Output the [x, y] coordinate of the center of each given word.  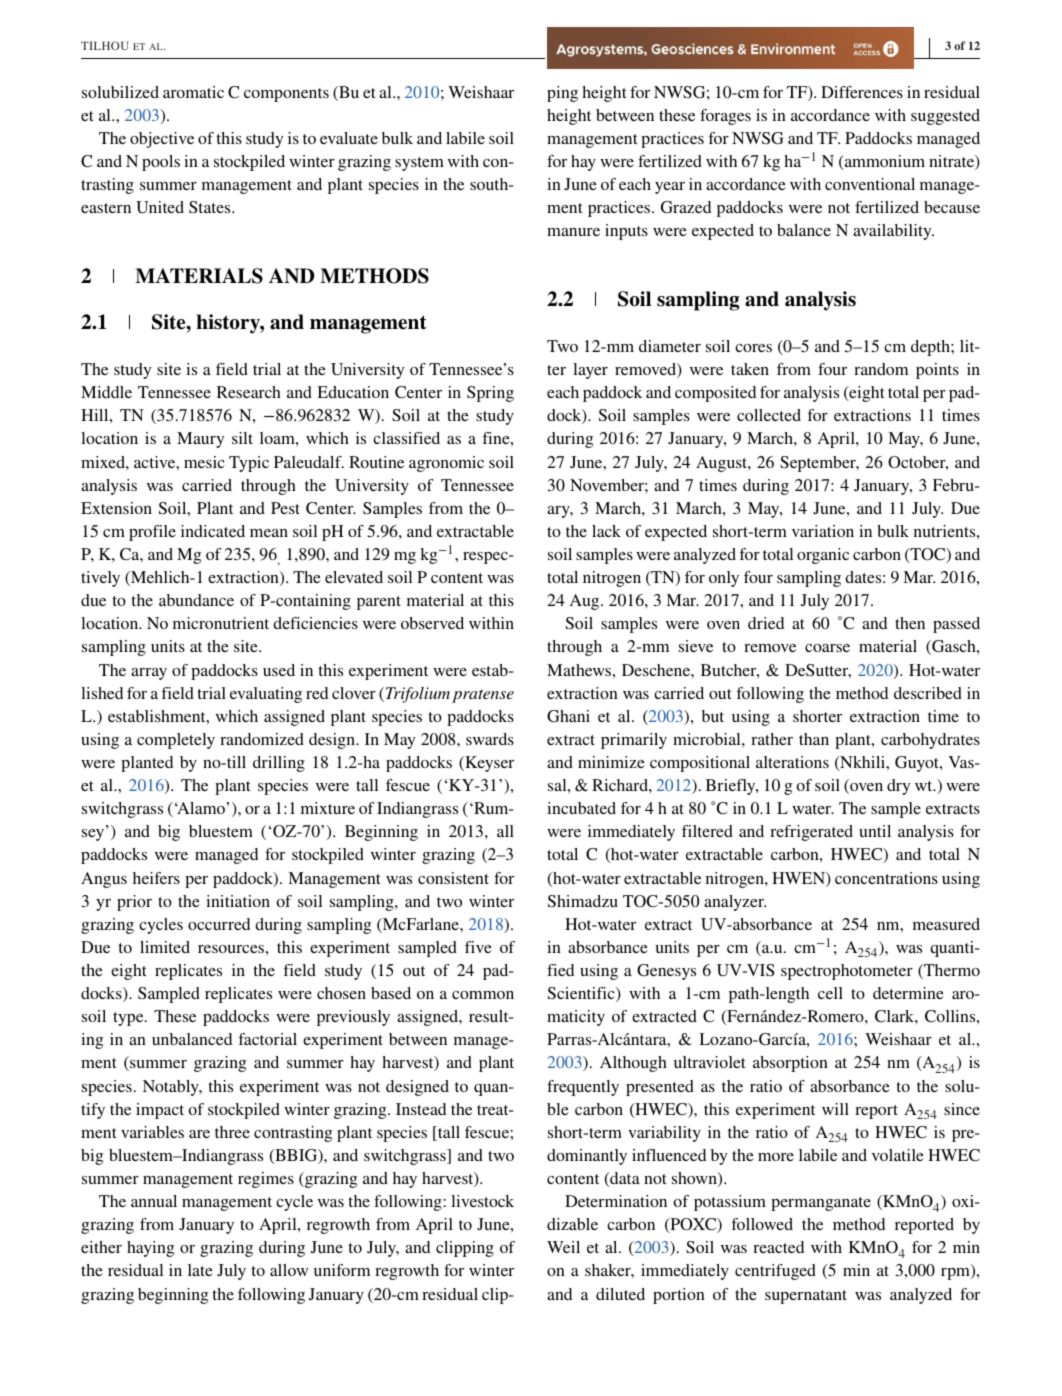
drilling [279, 764]
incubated [581, 808]
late [200, 1270]
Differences [862, 92]
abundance [196, 600]
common [483, 995]
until [875, 831]
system [419, 164]
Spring [490, 394]
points [937, 371]
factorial [267, 1039]
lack [606, 531]
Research [249, 392]
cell [830, 993]
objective [162, 140]
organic [823, 556]
